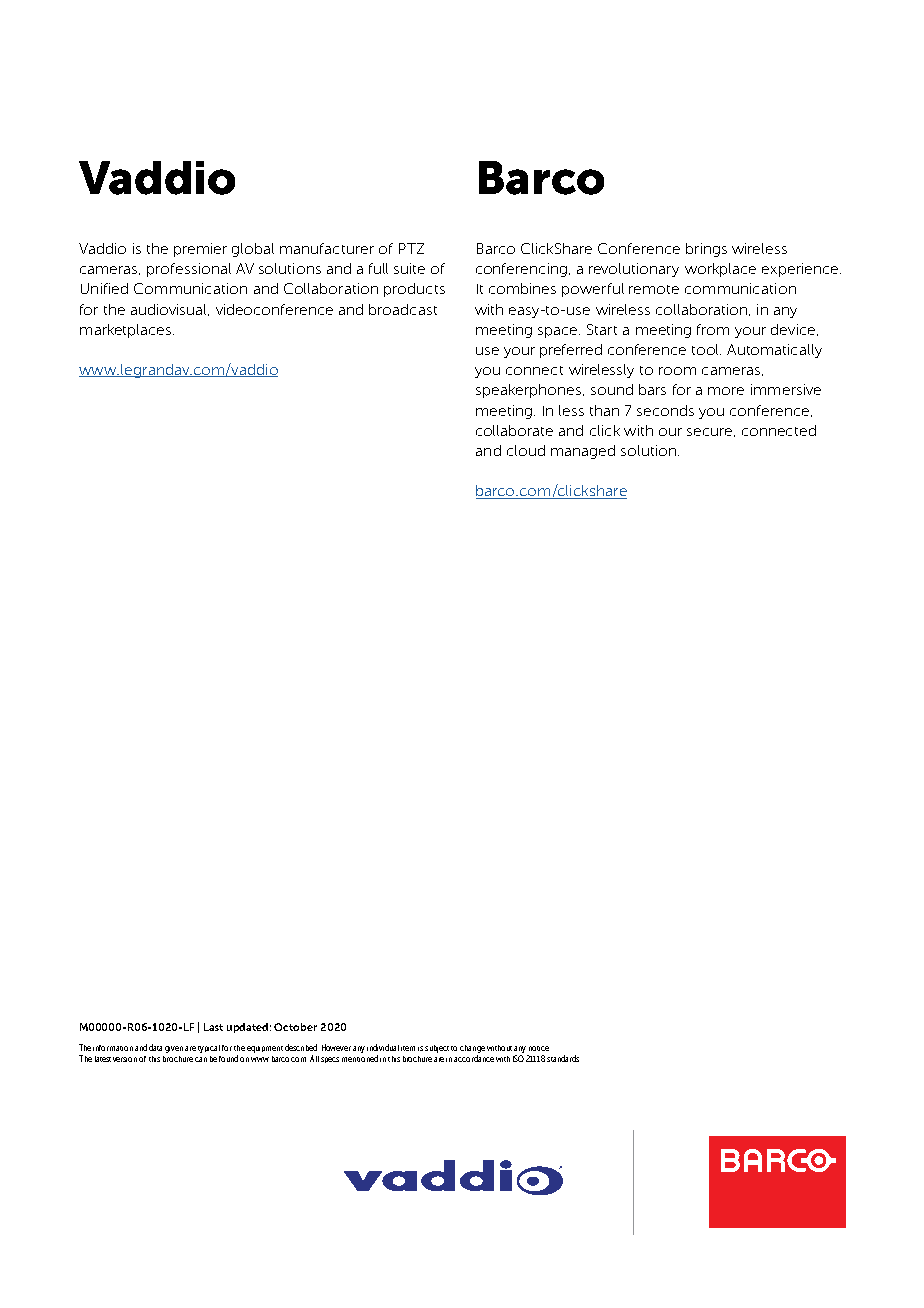  I want to click on workplace, so click(720, 270).
